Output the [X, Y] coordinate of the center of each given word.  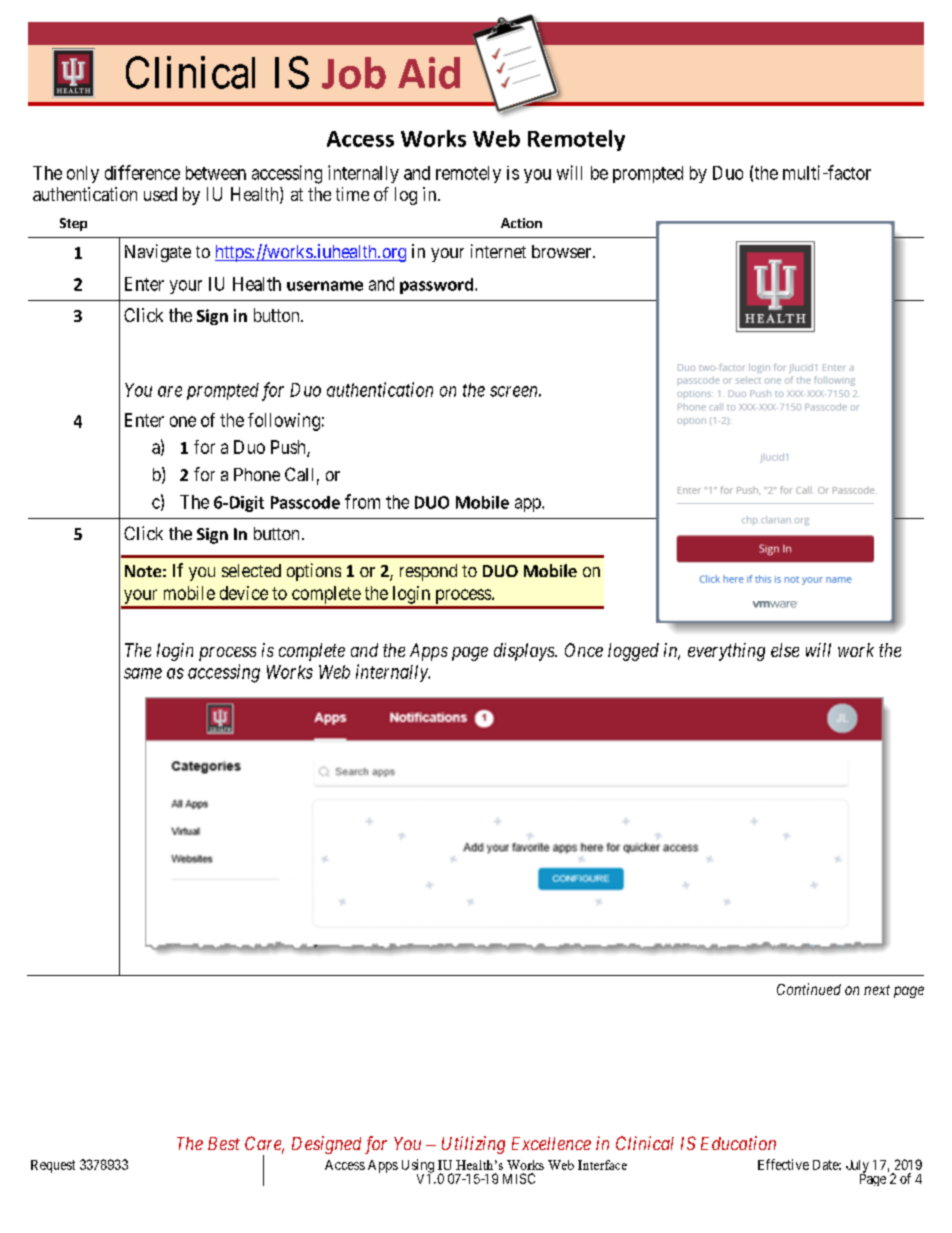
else [785, 650]
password [436, 286]
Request [53, 1166]
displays [525, 652]
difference [142, 172]
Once [584, 650]
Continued [809, 989]
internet [498, 251]
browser [563, 251]
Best [224, 1143]
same [143, 673]
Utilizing [473, 1145]
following [284, 422]
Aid [429, 73]
